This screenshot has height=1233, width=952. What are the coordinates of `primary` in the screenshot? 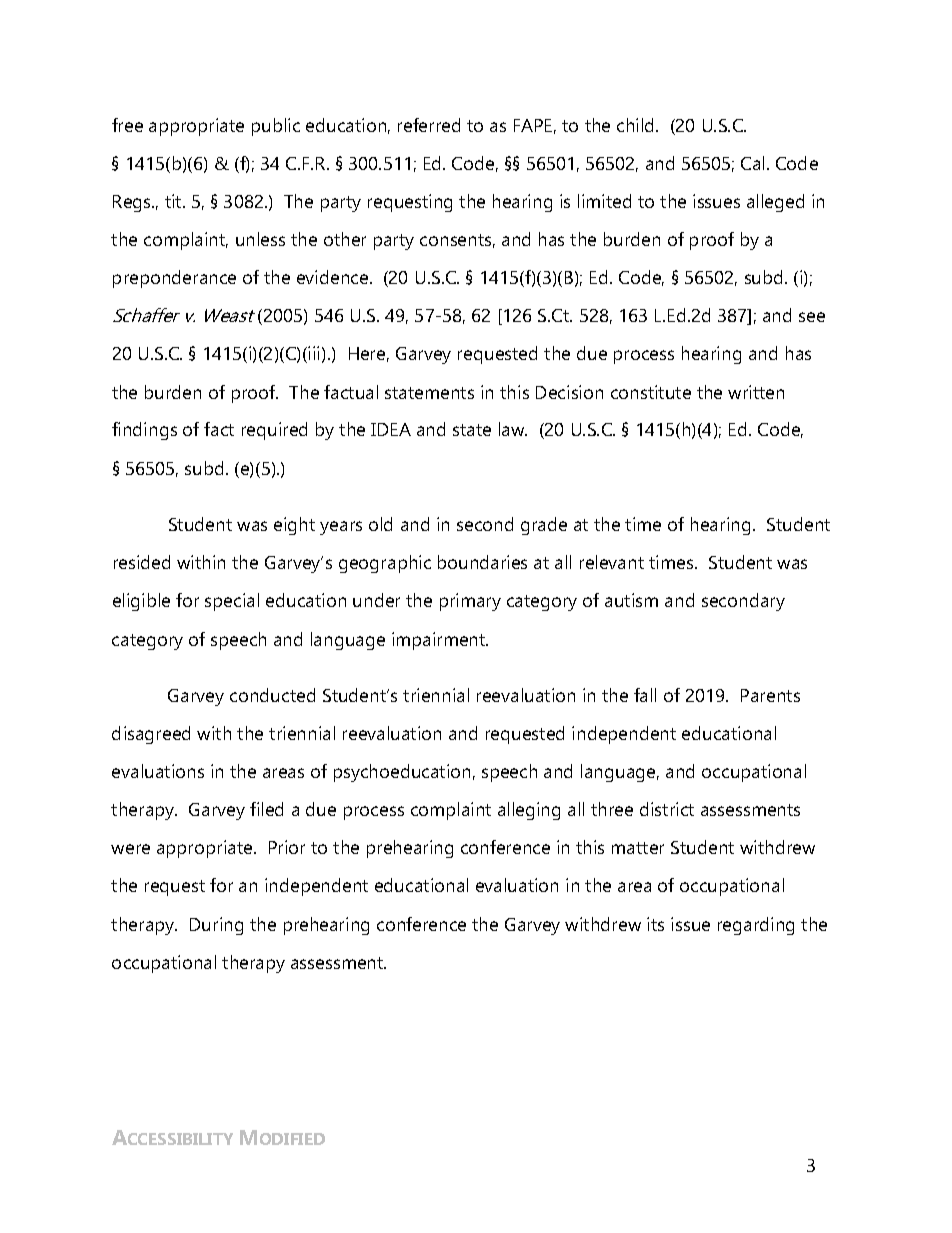 It's located at (470, 602).
